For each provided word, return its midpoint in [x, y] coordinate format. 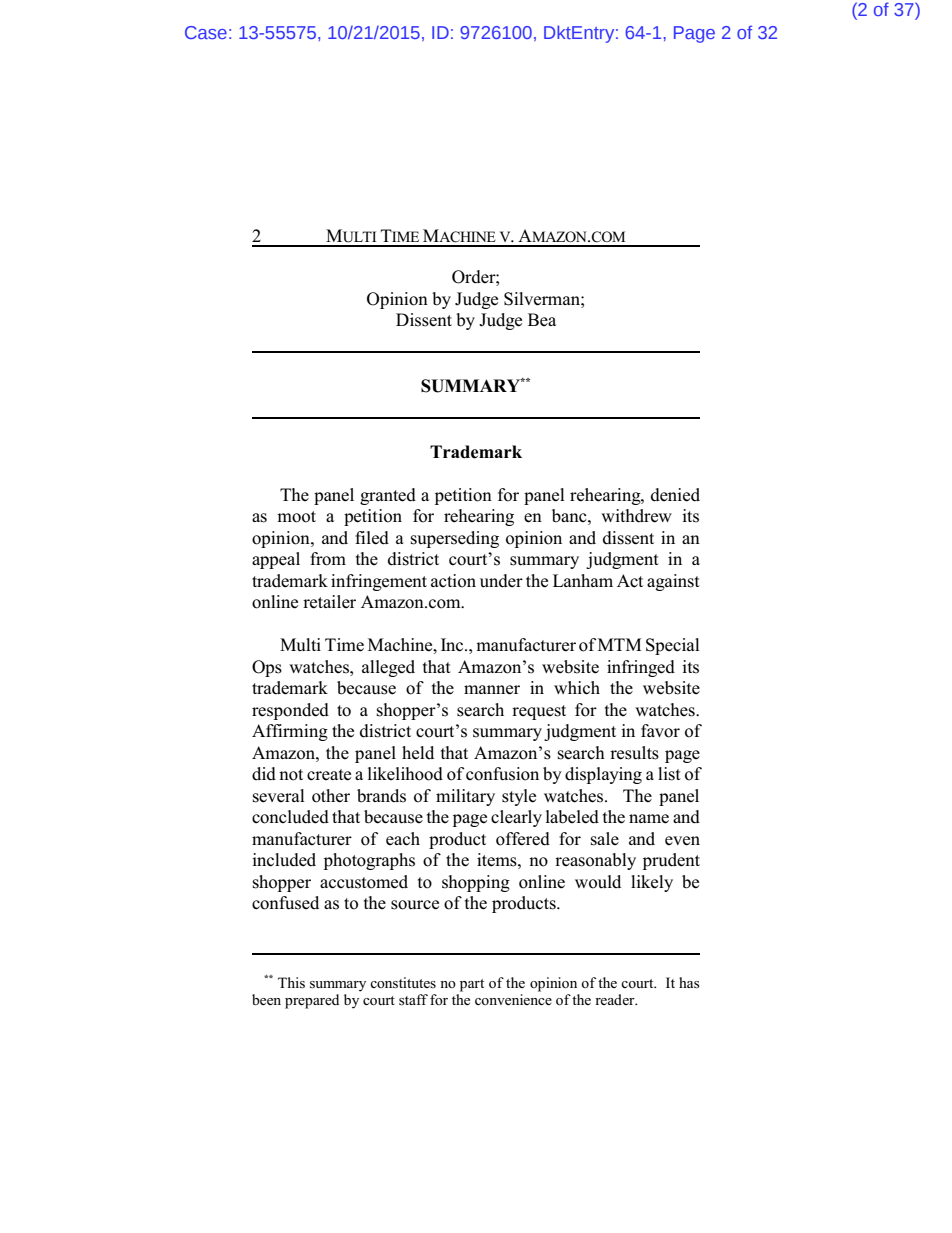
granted [388, 496]
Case [206, 32]
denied [675, 495]
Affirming [290, 732]
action [453, 581]
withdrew [636, 516]
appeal [276, 560]
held [418, 753]
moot [296, 517]
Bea [542, 319]
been [266, 999]
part [472, 985]
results [634, 753]
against [673, 582]
